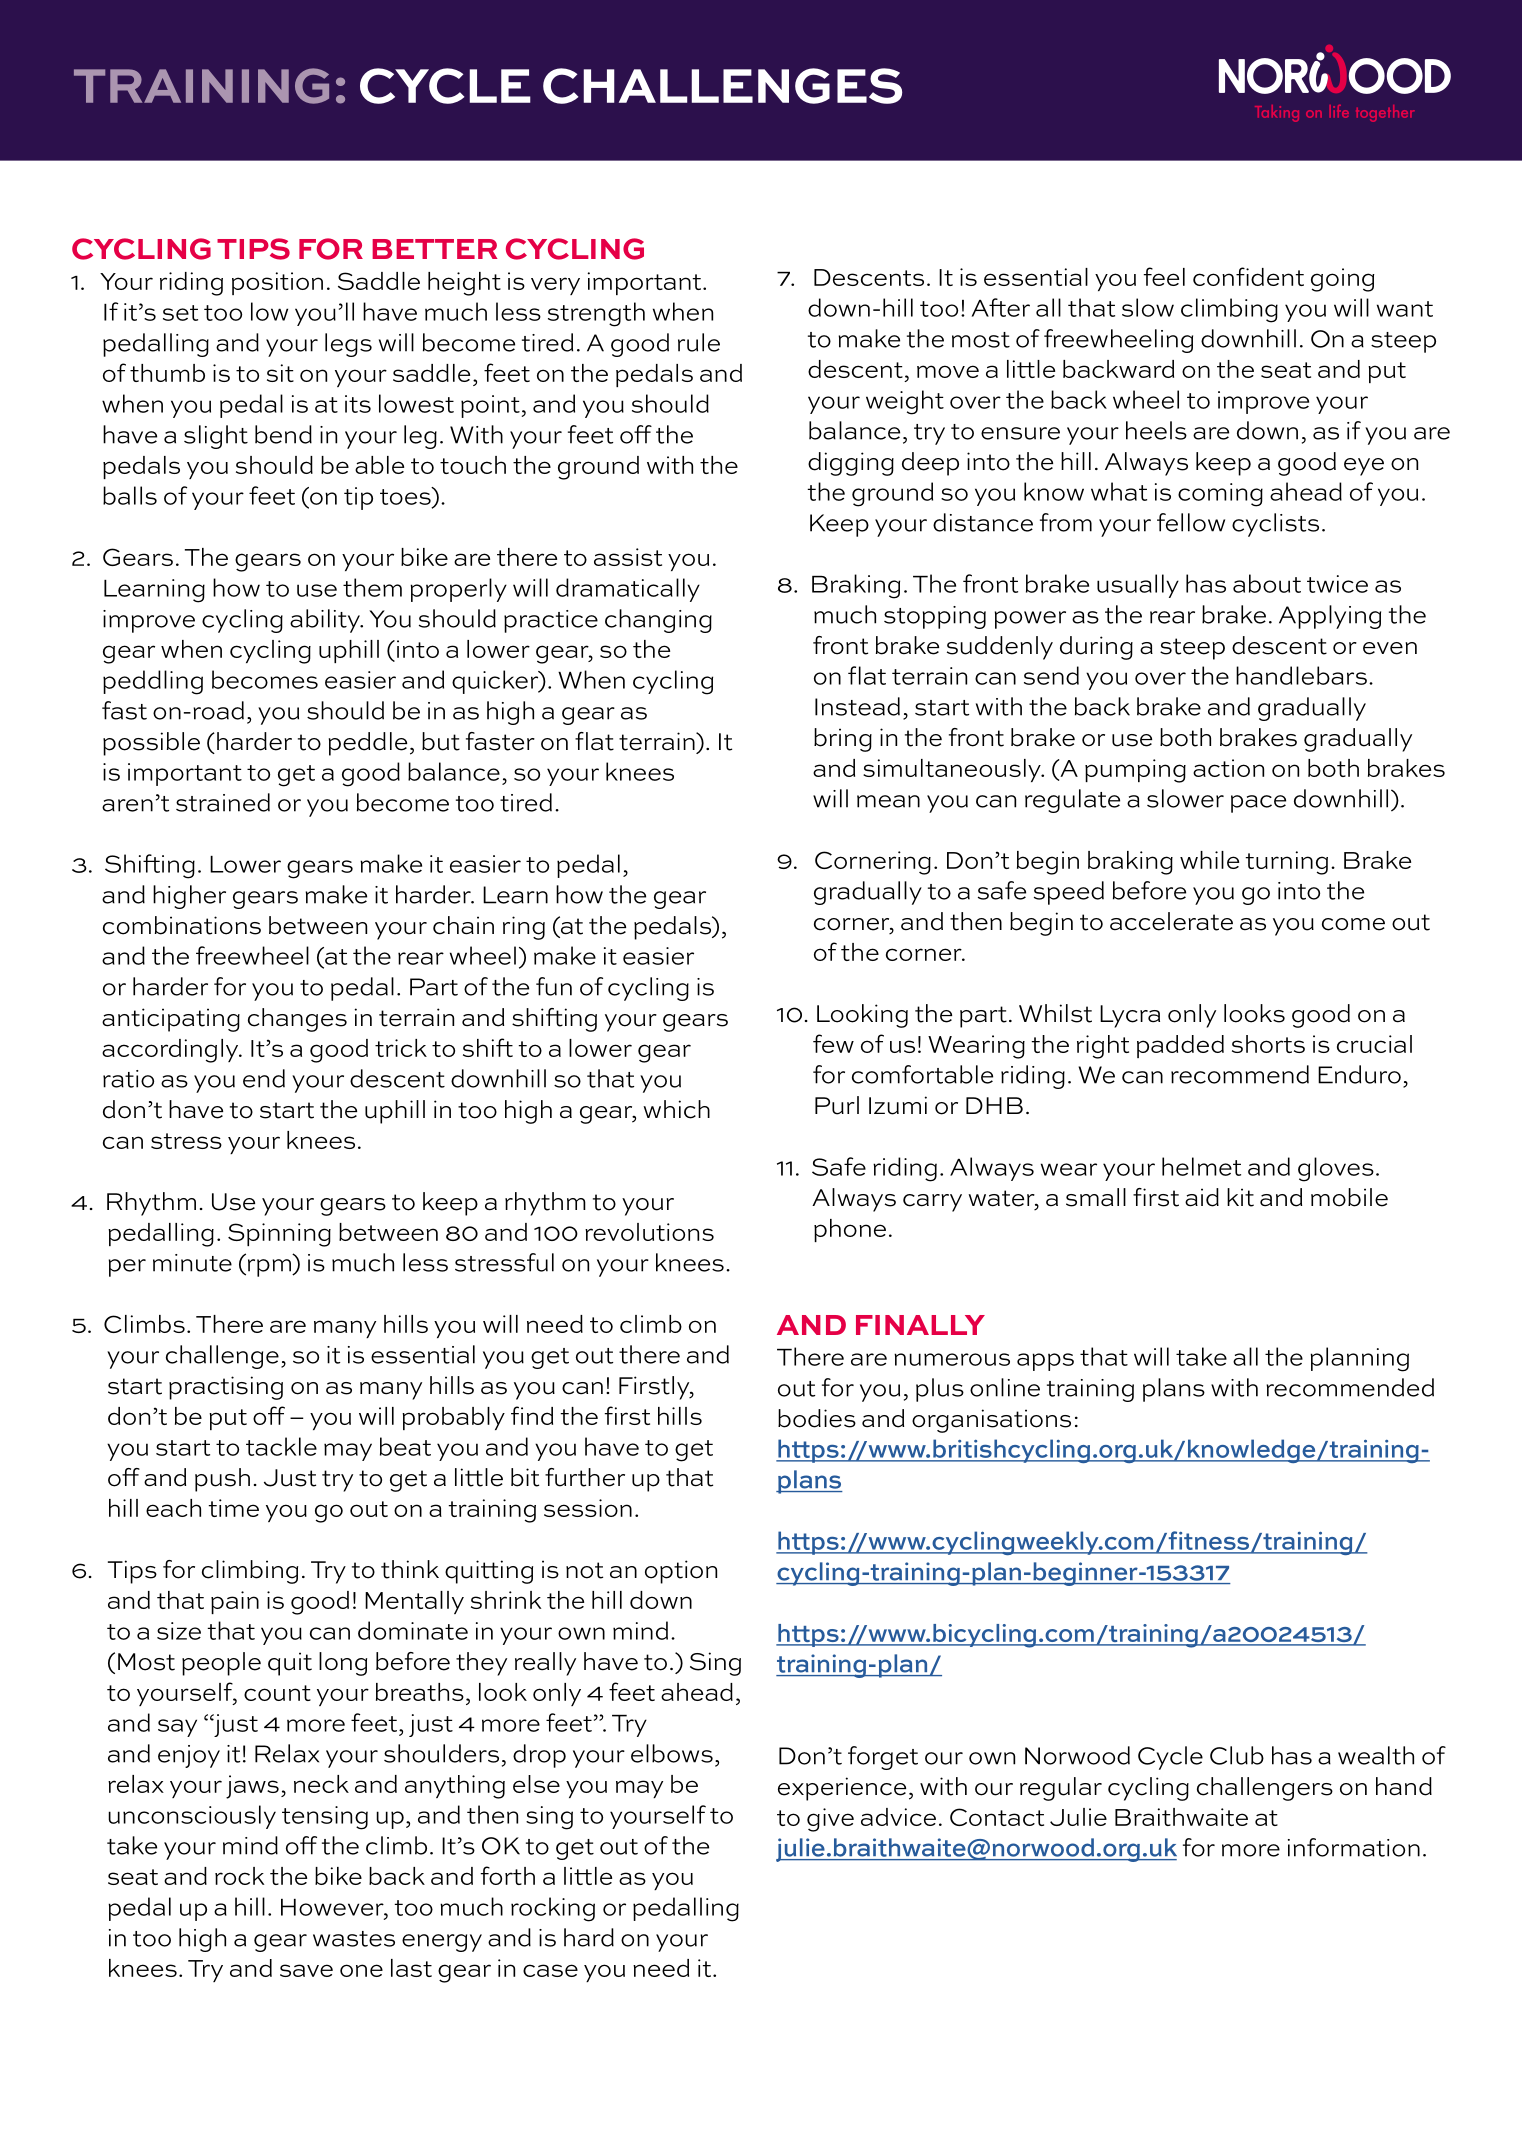 The width and height of the document is (1522, 2152). What do you see at coordinates (1354, 1847) in the document?
I see `information` at bounding box center [1354, 1847].
